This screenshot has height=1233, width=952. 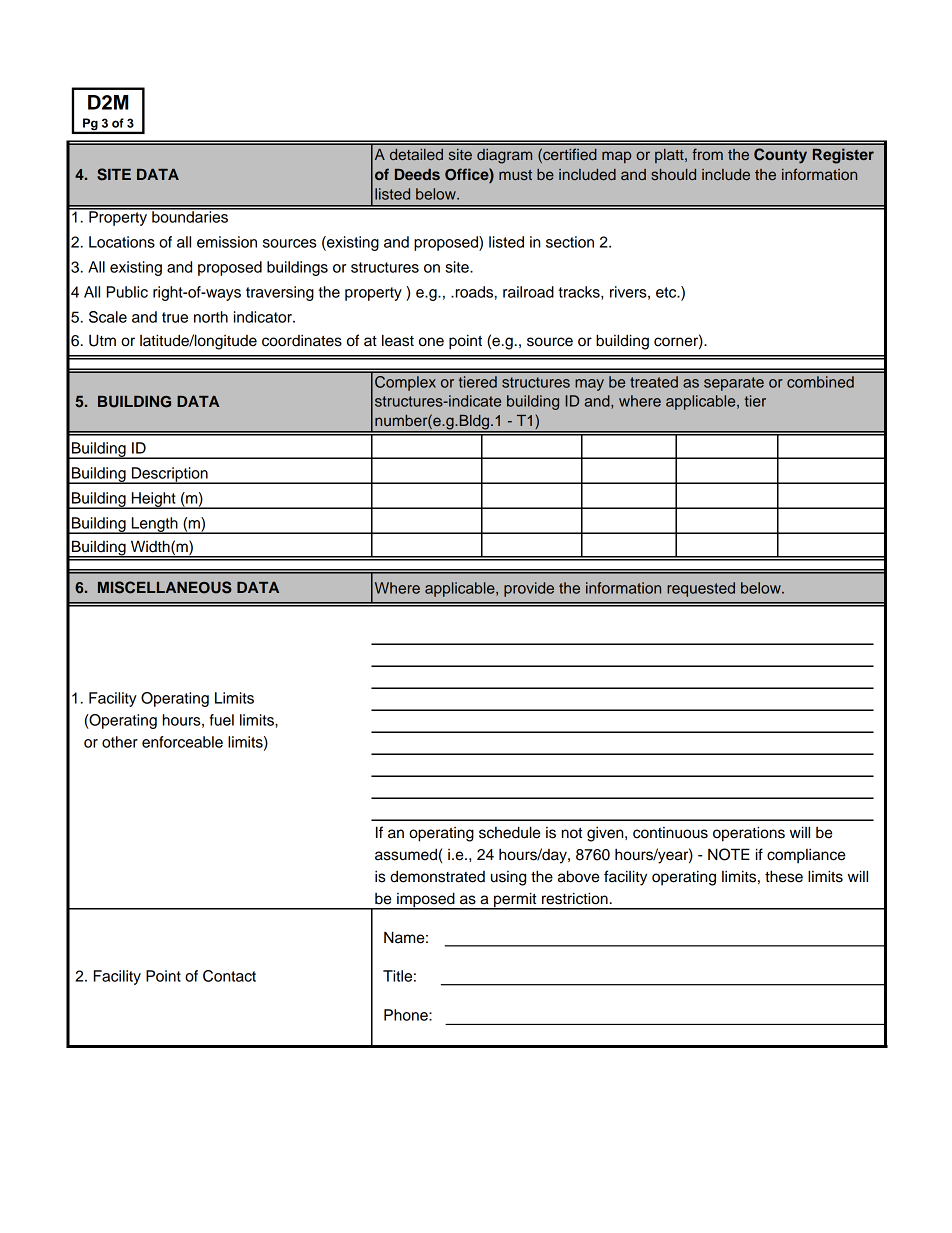 I want to click on separate, so click(x=734, y=384).
